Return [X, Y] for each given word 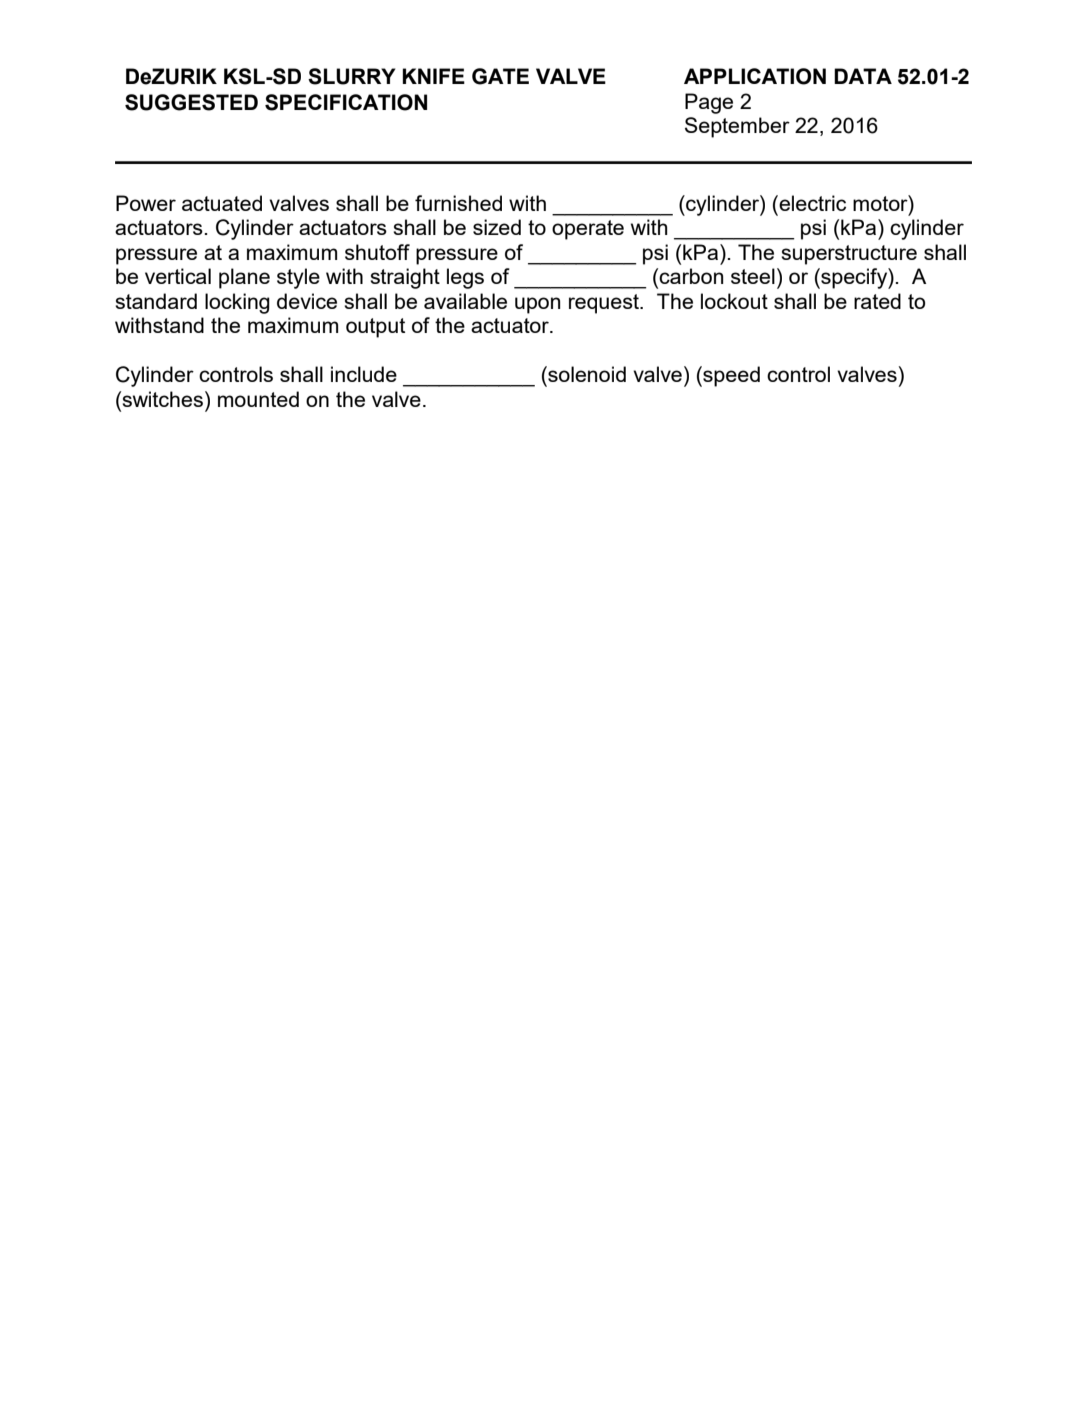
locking [237, 303]
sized [497, 227]
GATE [500, 76]
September [737, 127]
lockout [734, 301]
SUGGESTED [191, 102]
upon [537, 305]
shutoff [377, 252]
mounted [258, 399]
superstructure [849, 255]
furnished [458, 203]
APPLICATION [755, 76]
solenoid [586, 374]
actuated [222, 203]
